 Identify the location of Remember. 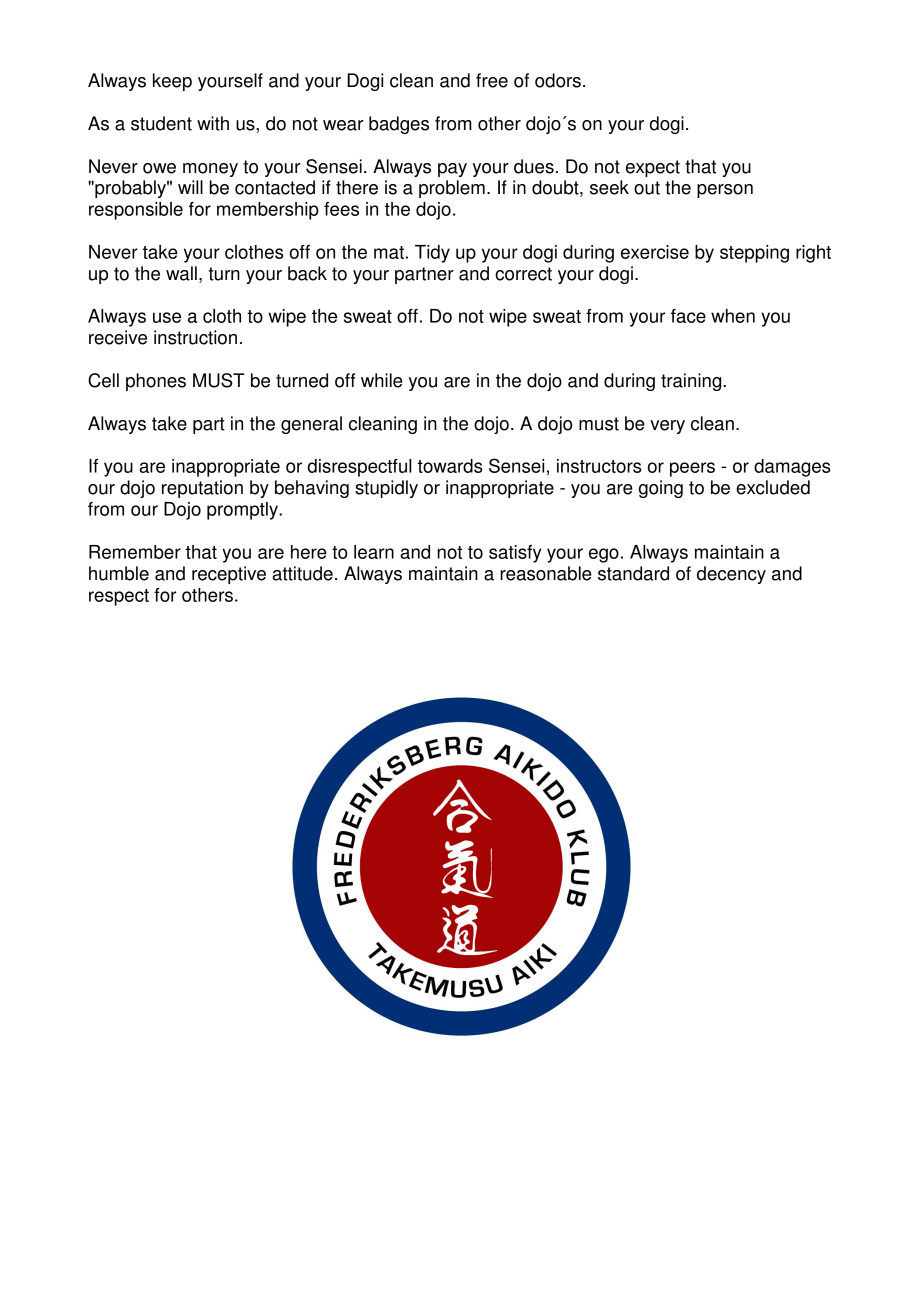
(135, 552).
